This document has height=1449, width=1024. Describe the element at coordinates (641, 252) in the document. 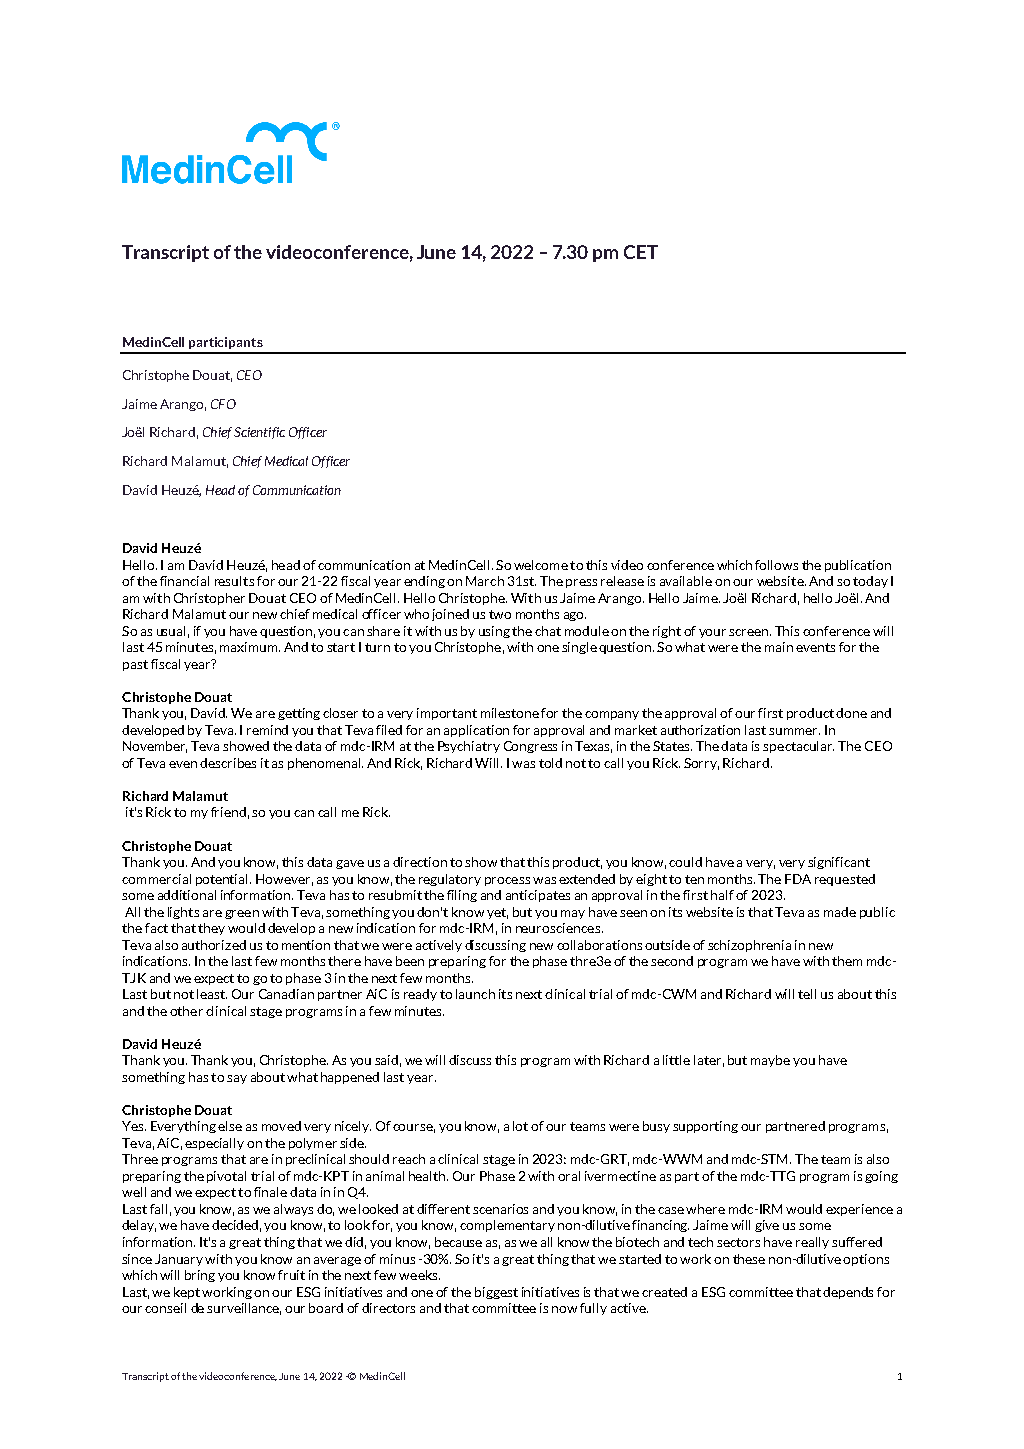

I see `CET` at that location.
